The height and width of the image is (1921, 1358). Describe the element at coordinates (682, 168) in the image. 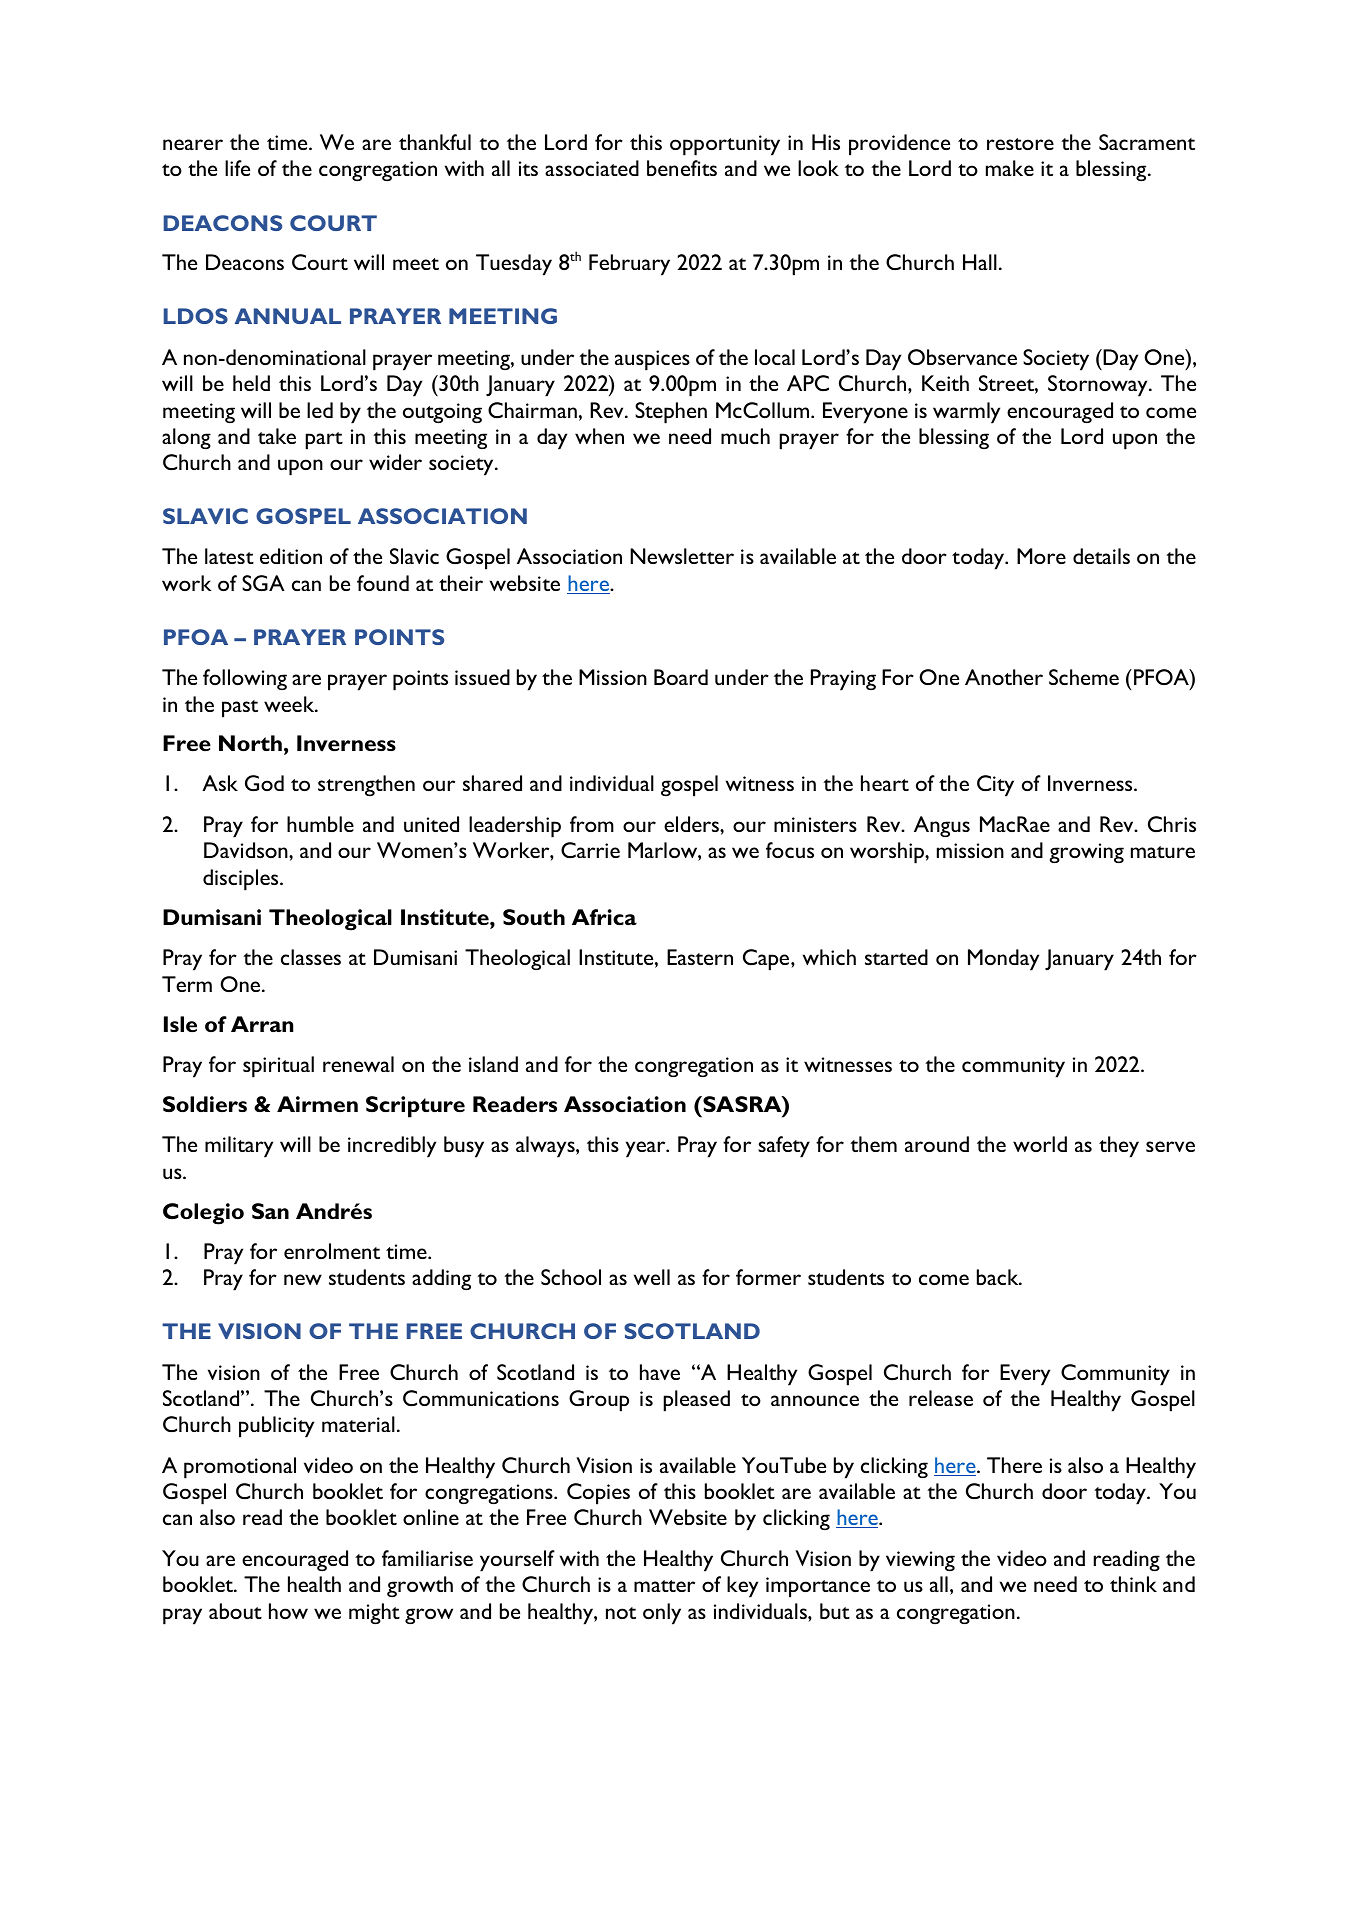

I see `benefits` at that location.
